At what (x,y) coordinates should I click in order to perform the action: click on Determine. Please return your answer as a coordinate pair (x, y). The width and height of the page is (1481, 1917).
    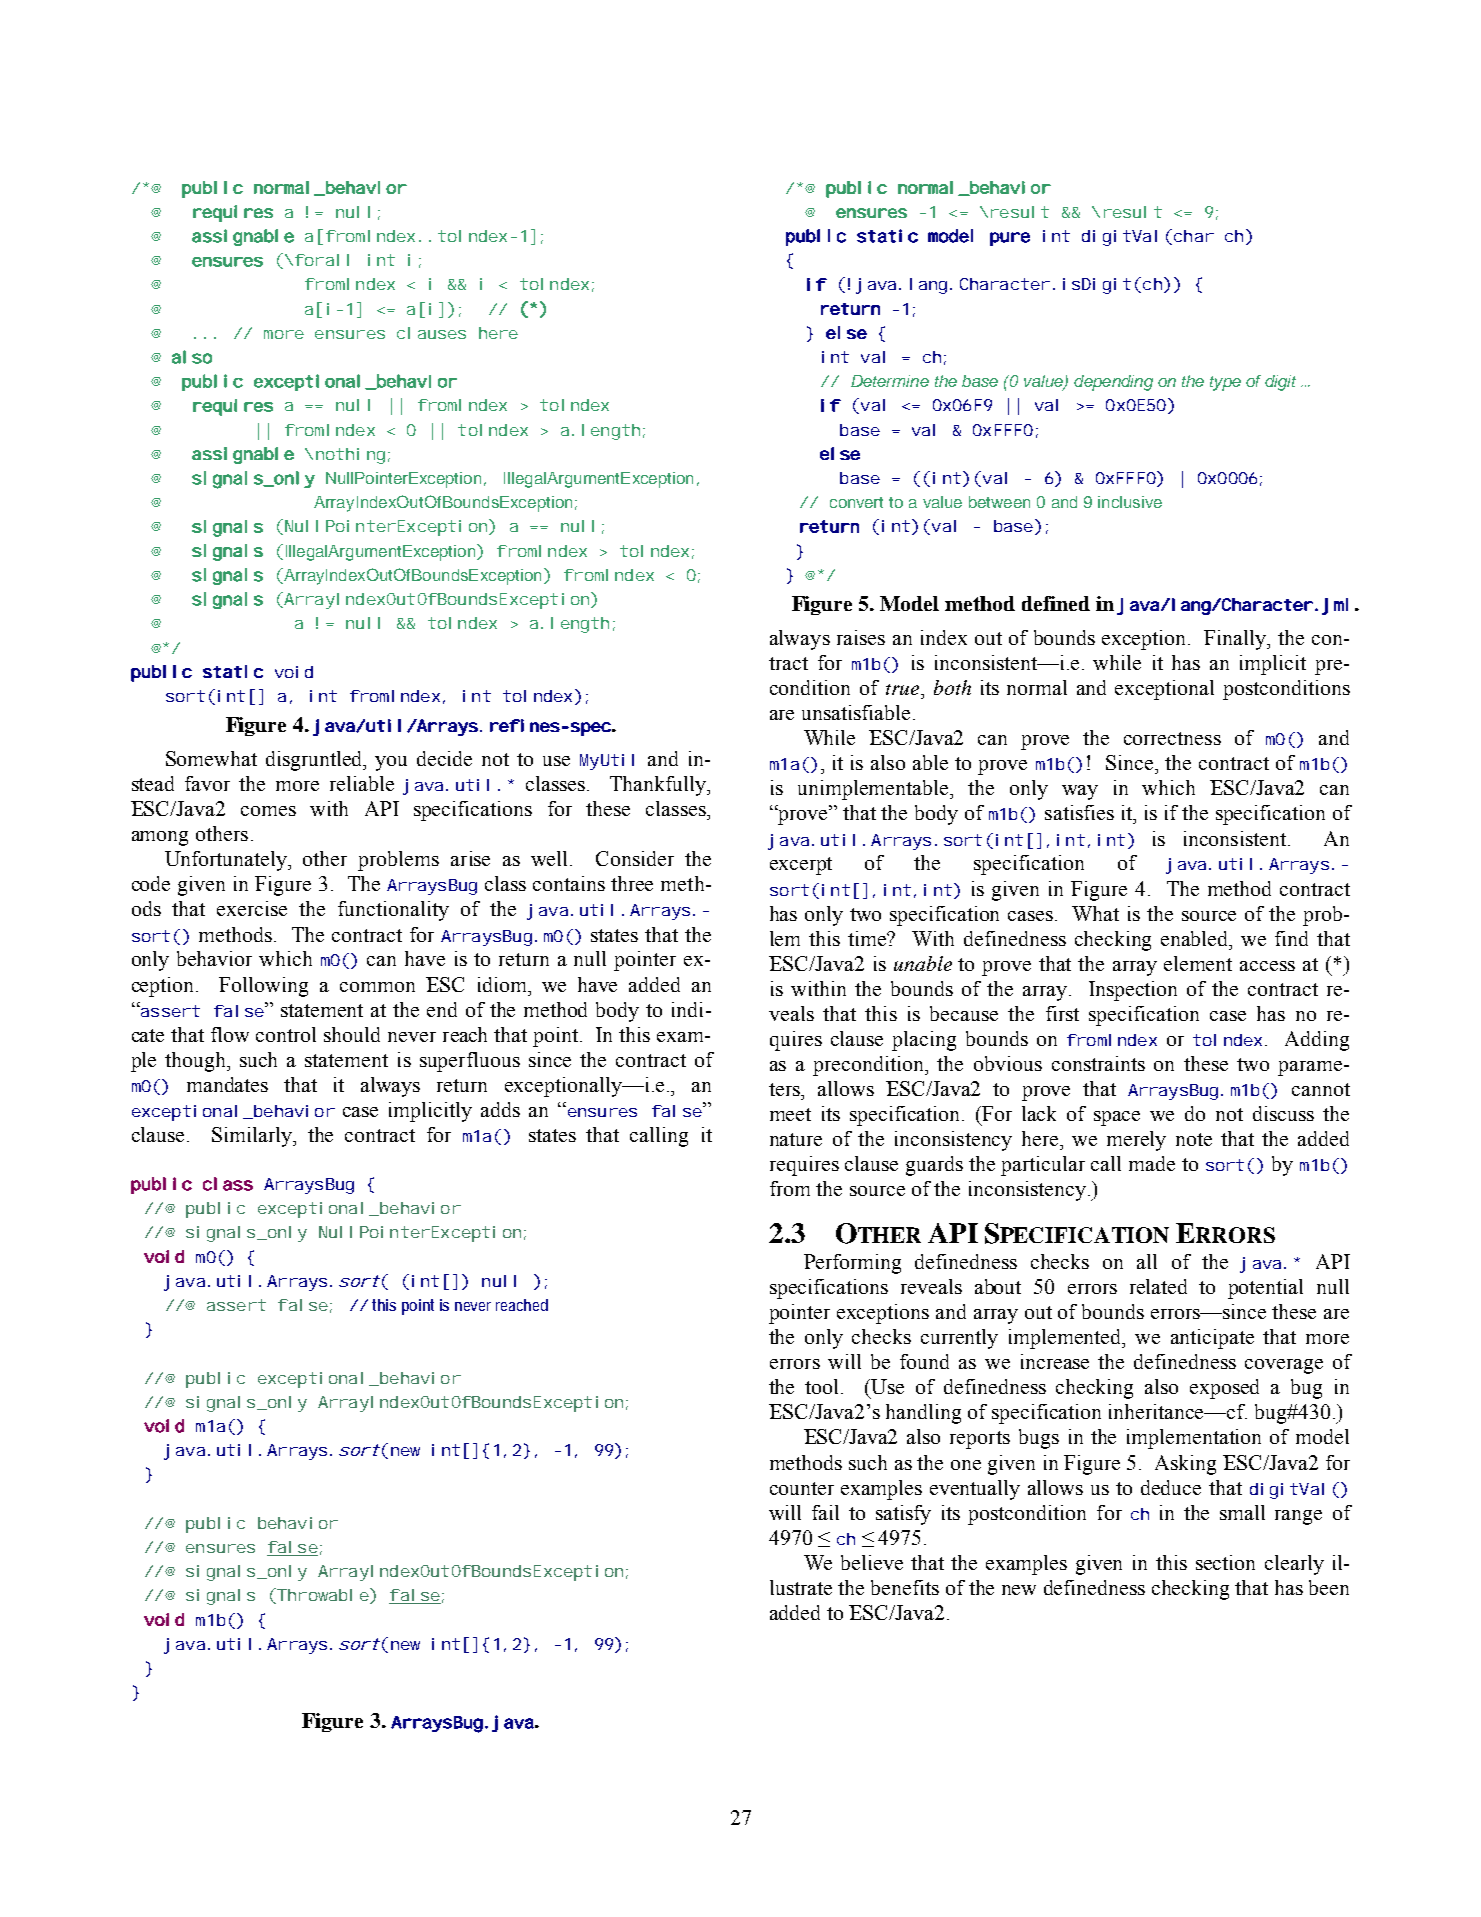
    Looking at the image, I should click on (890, 381).
